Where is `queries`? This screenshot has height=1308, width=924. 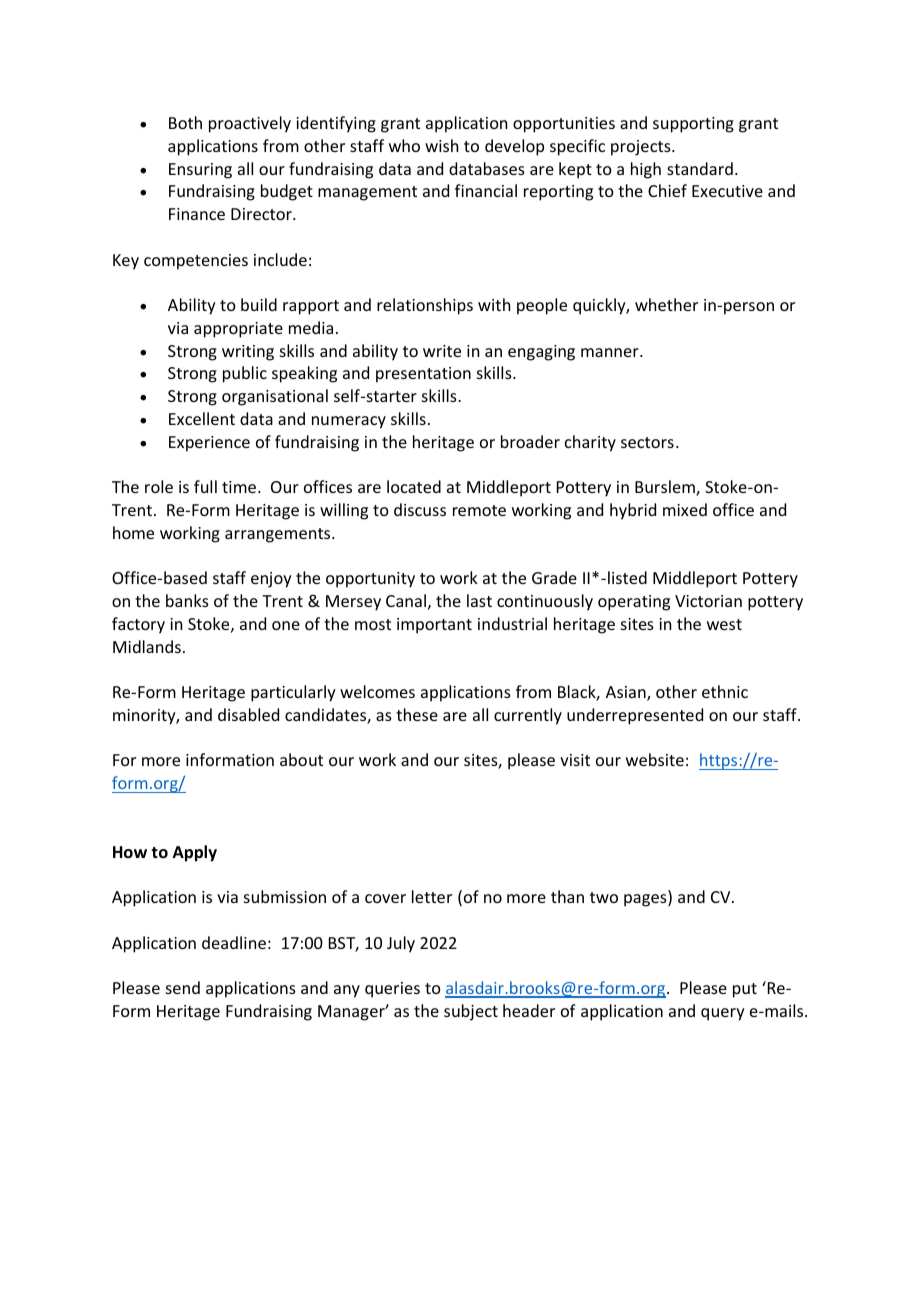 queries is located at coordinates (392, 990).
